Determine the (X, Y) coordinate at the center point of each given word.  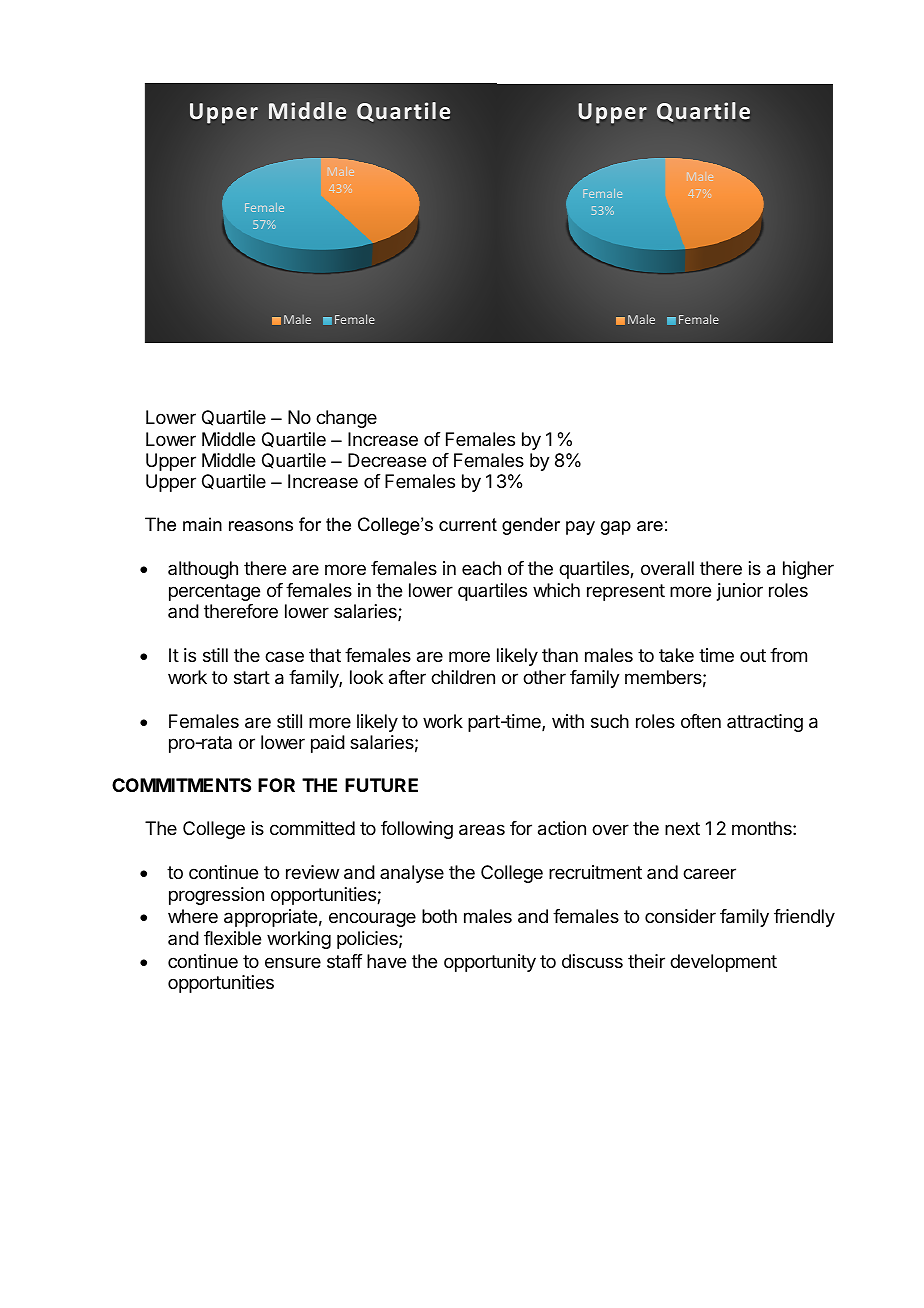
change (346, 419)
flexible (232, 938)
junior (740, 592)
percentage (214, 592)
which (556, 590)
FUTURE (381, 785)
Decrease (387, 460)
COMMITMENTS (181, 785)
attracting (765, 723)
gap (616, 528)
